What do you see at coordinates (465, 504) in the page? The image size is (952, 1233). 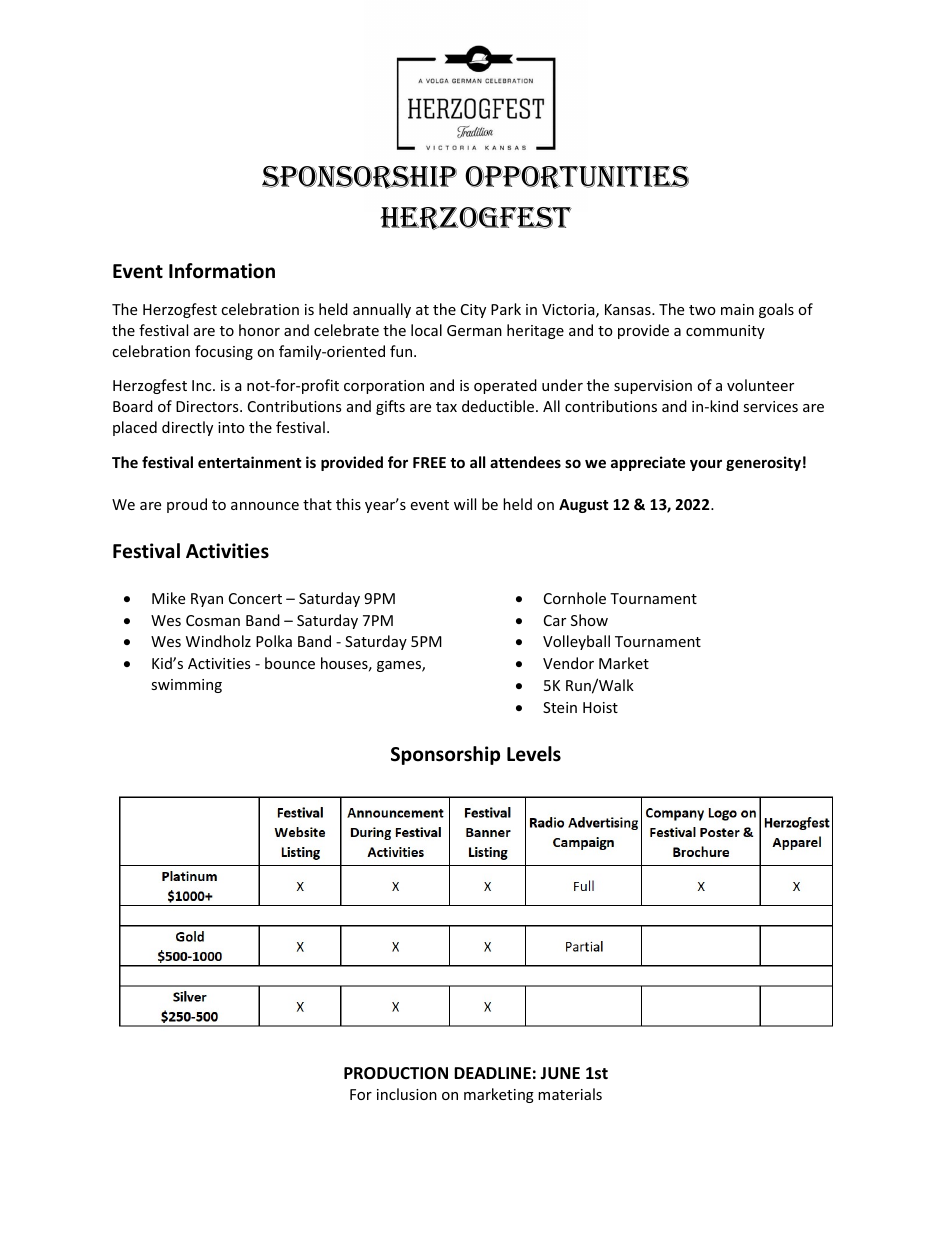 I see `will` at bounding box center [465, 504].
